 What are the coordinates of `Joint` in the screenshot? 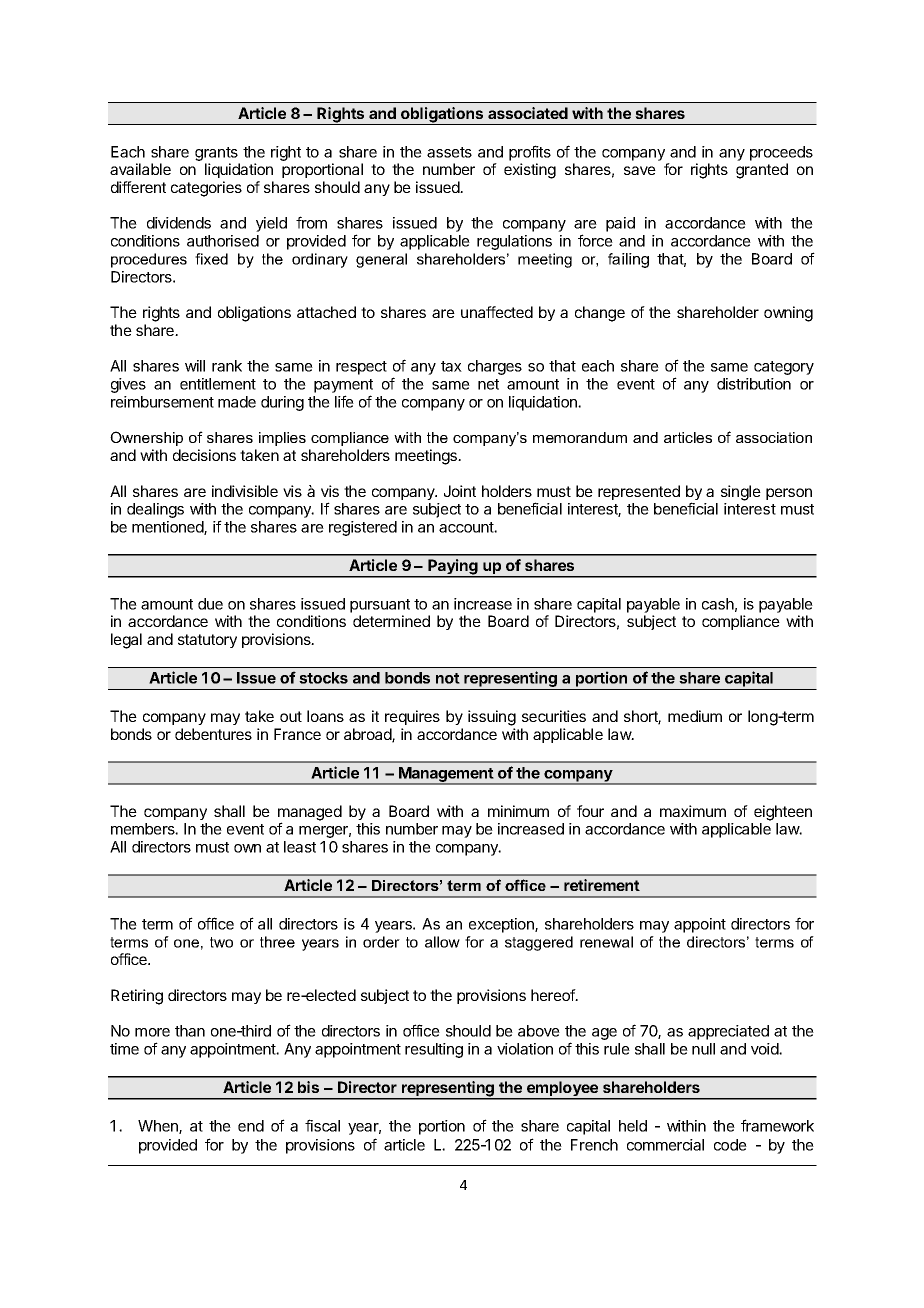 It's located at (460, 491).
